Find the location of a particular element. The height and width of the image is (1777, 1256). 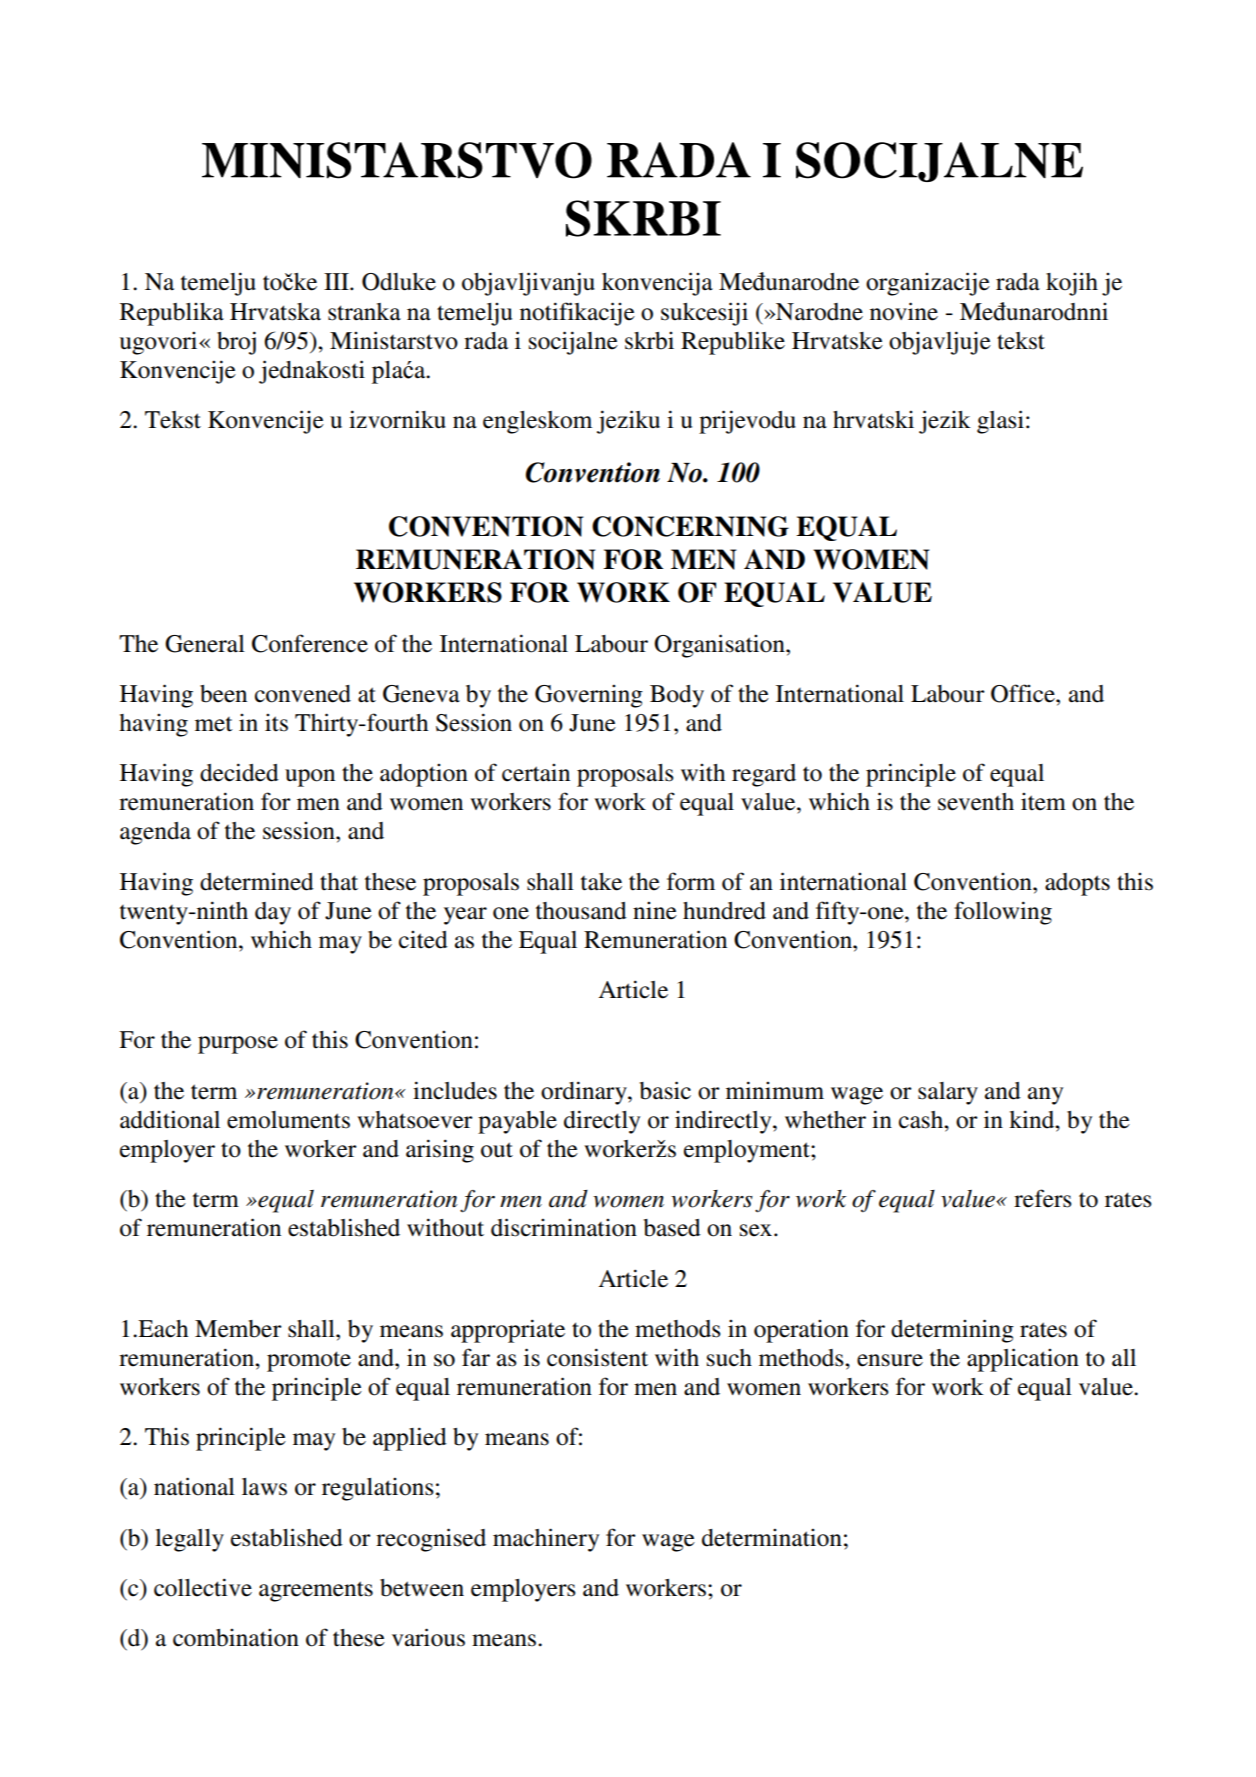

Member is located at coordinates (238, 1329).
